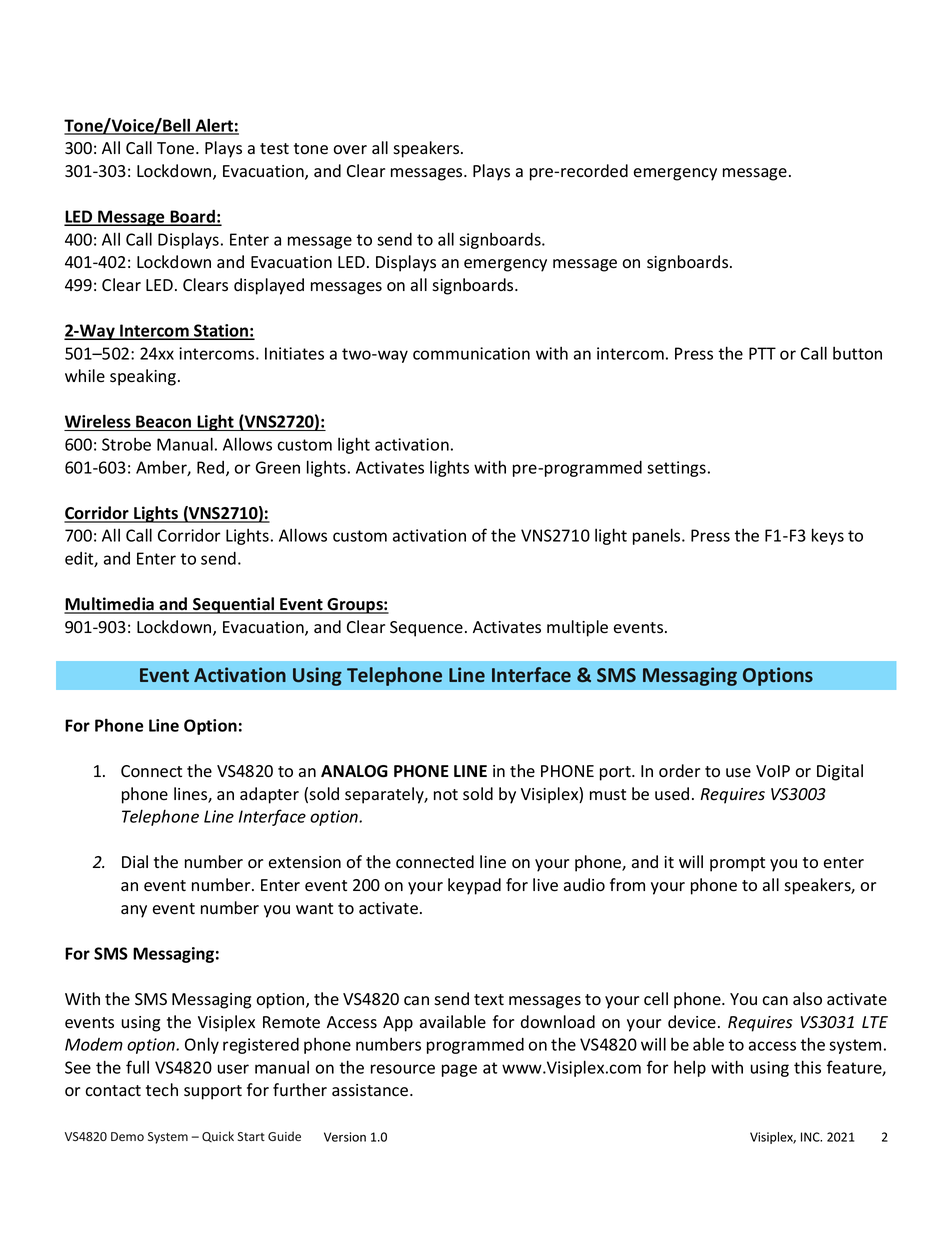 This screenshot has height=1233, width=952. I want to click on test, so click(274, 149).
